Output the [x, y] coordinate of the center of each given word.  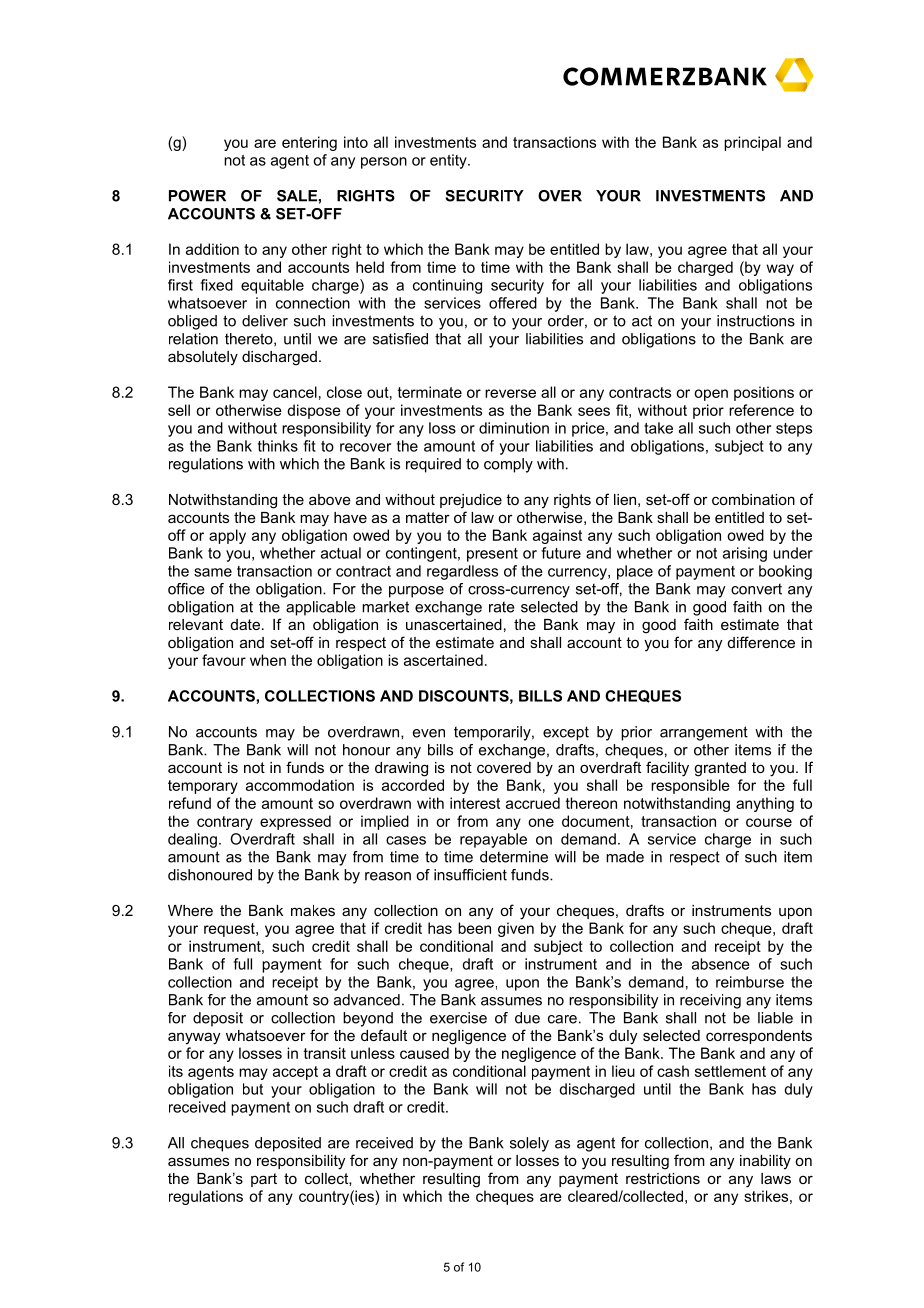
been [474, 928]
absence [721, 964]
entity [449, 161]
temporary [203, 787]
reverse [510, 393]
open [711, 395]
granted [720, 769]
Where [190, 910]
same [213, 572]
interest [475, 803]
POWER [197, 196]
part [264, 1180]
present [492, 555]
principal [752, 143]
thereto [250, 339]
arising [745, 554]
